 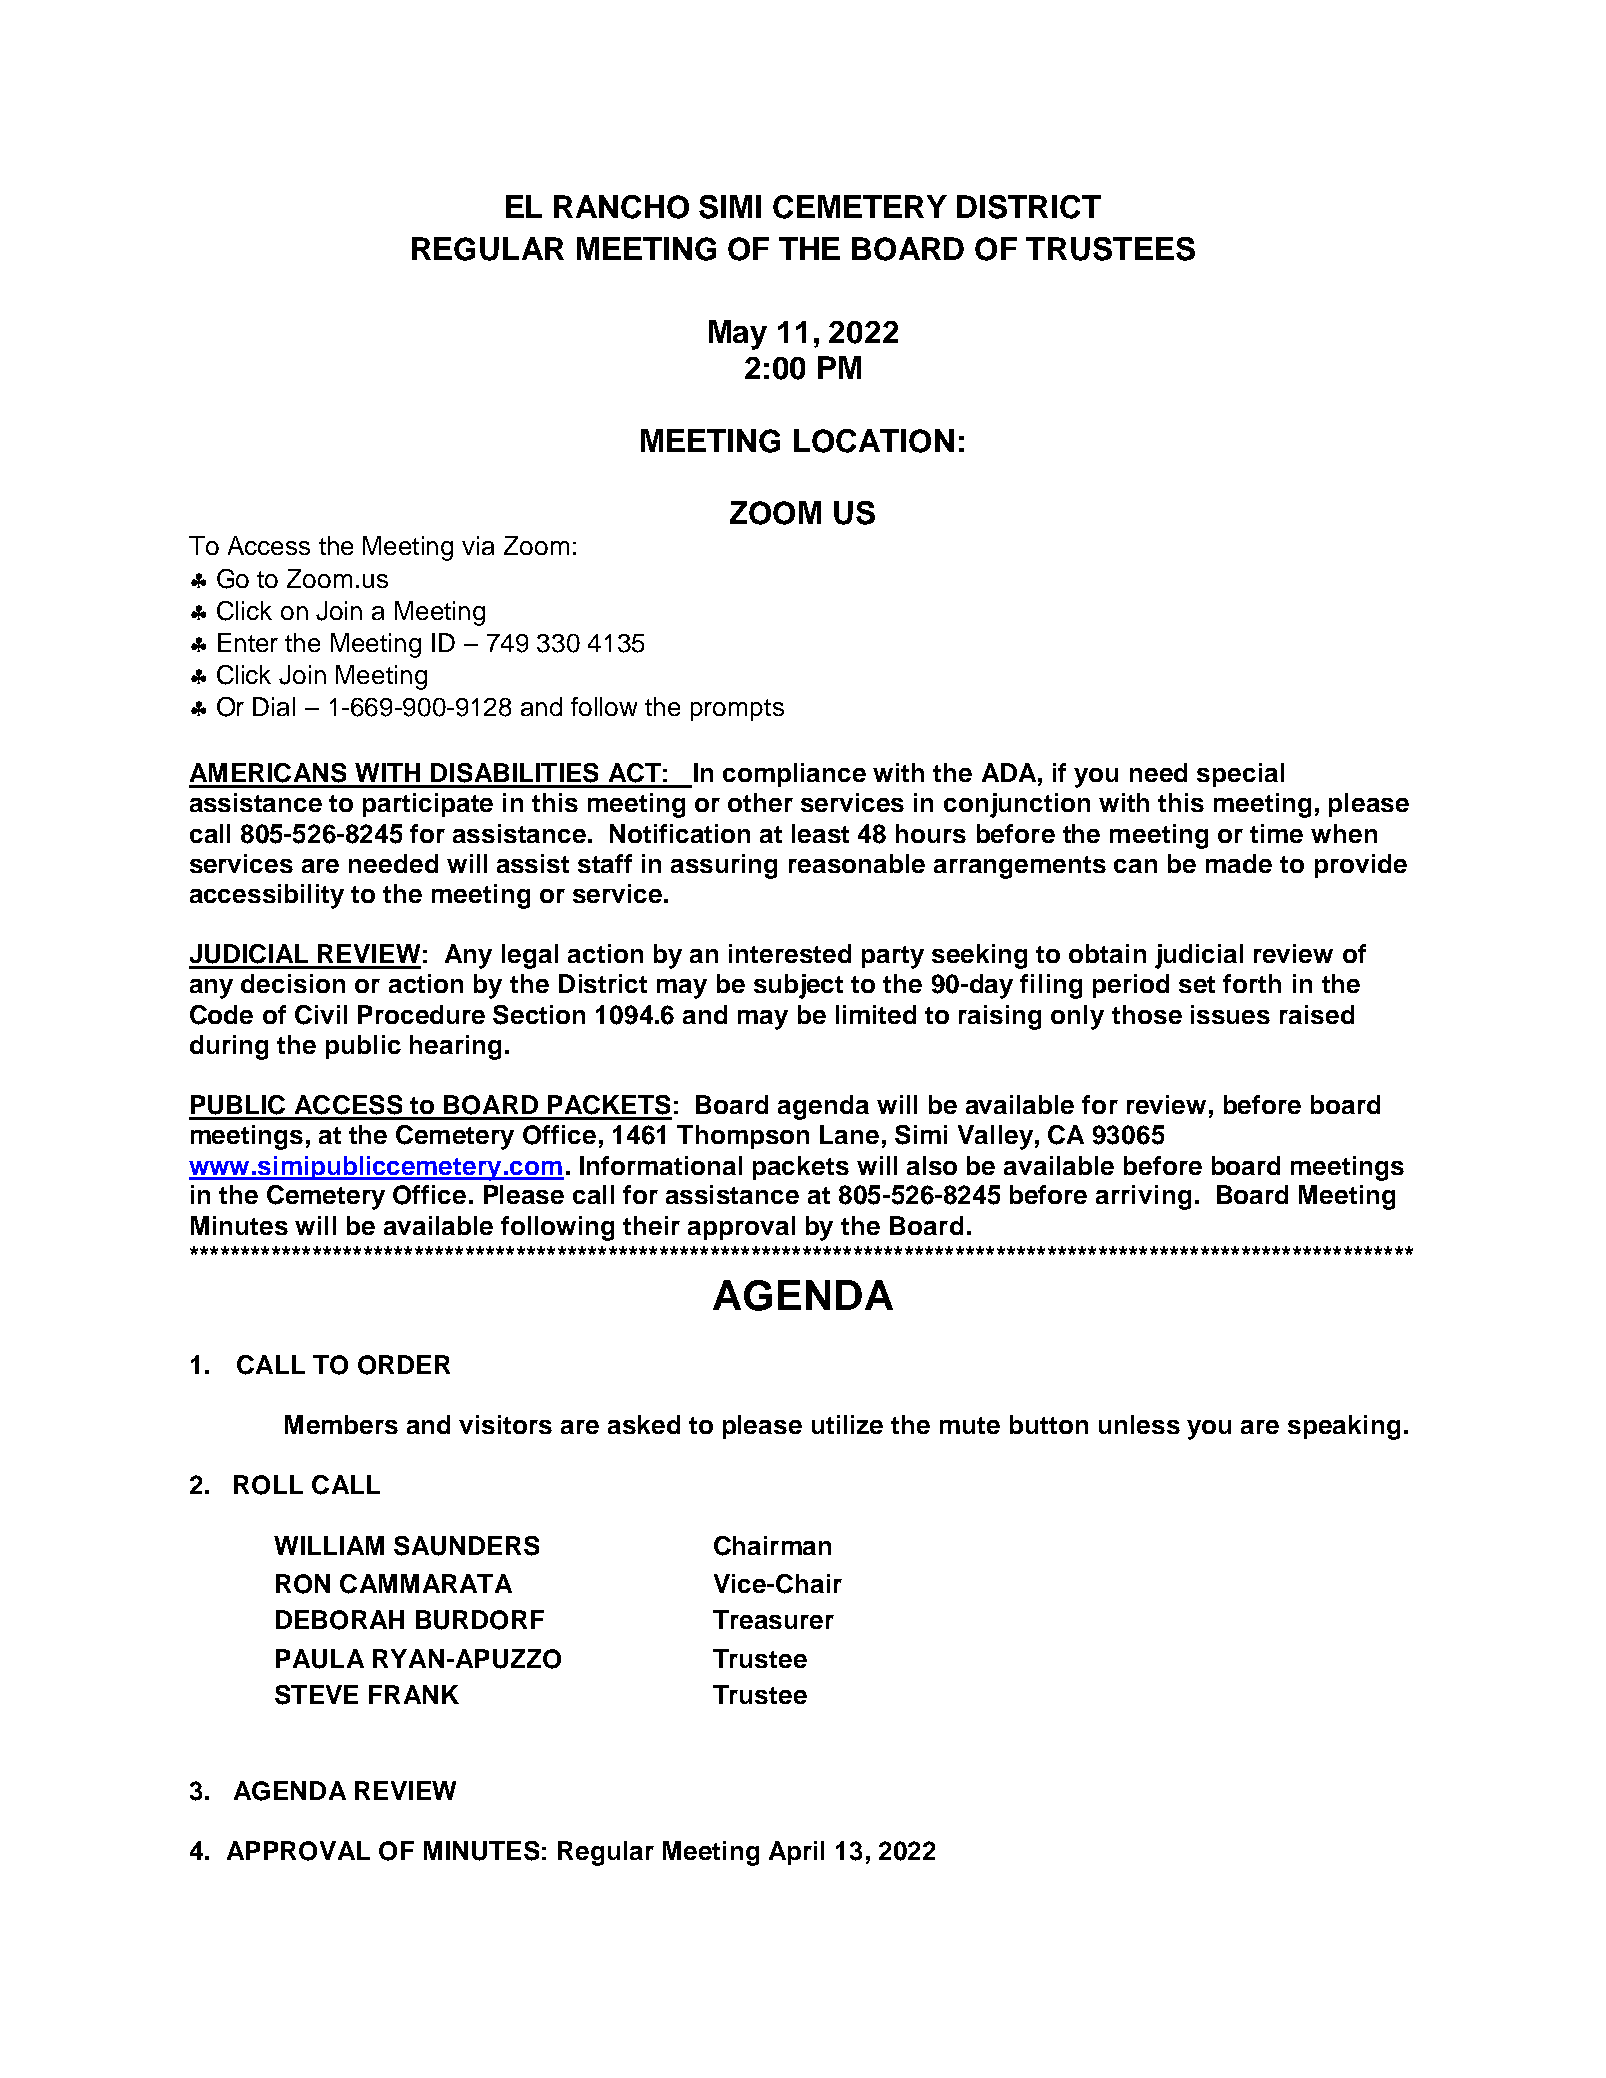 I want to click on RANCHO, so click(x=621, y=207).
